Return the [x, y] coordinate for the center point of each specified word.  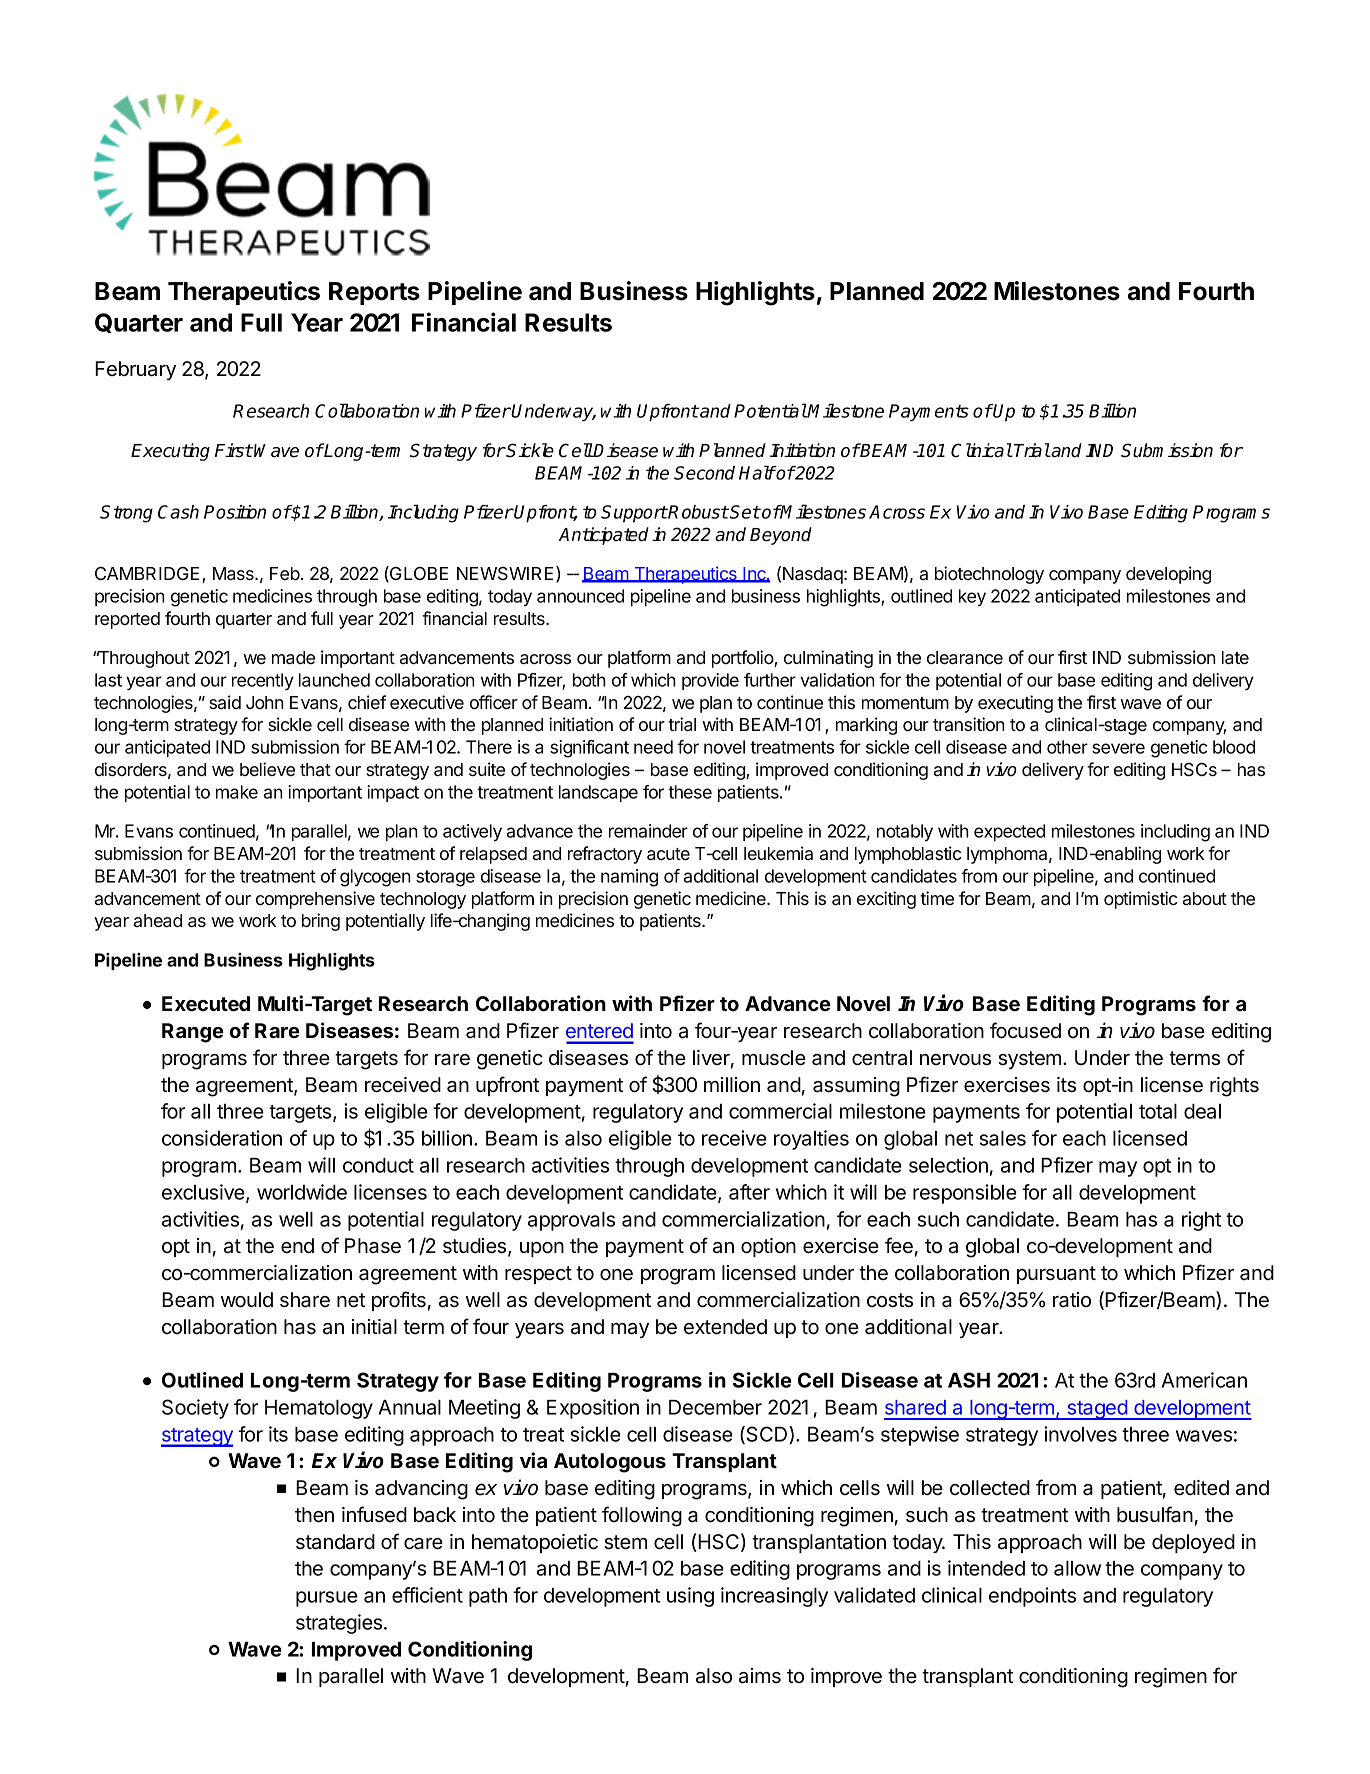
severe [1118, 748]
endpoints [1032, 1597]
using [690, 1597]
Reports [374, 293]
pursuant [1056, 1275]
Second [704, 473]
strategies [340, 1624]
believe [267, 769]
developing [1168, 575]
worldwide [302, 1192]
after [749, 1192]
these [690, 792]
